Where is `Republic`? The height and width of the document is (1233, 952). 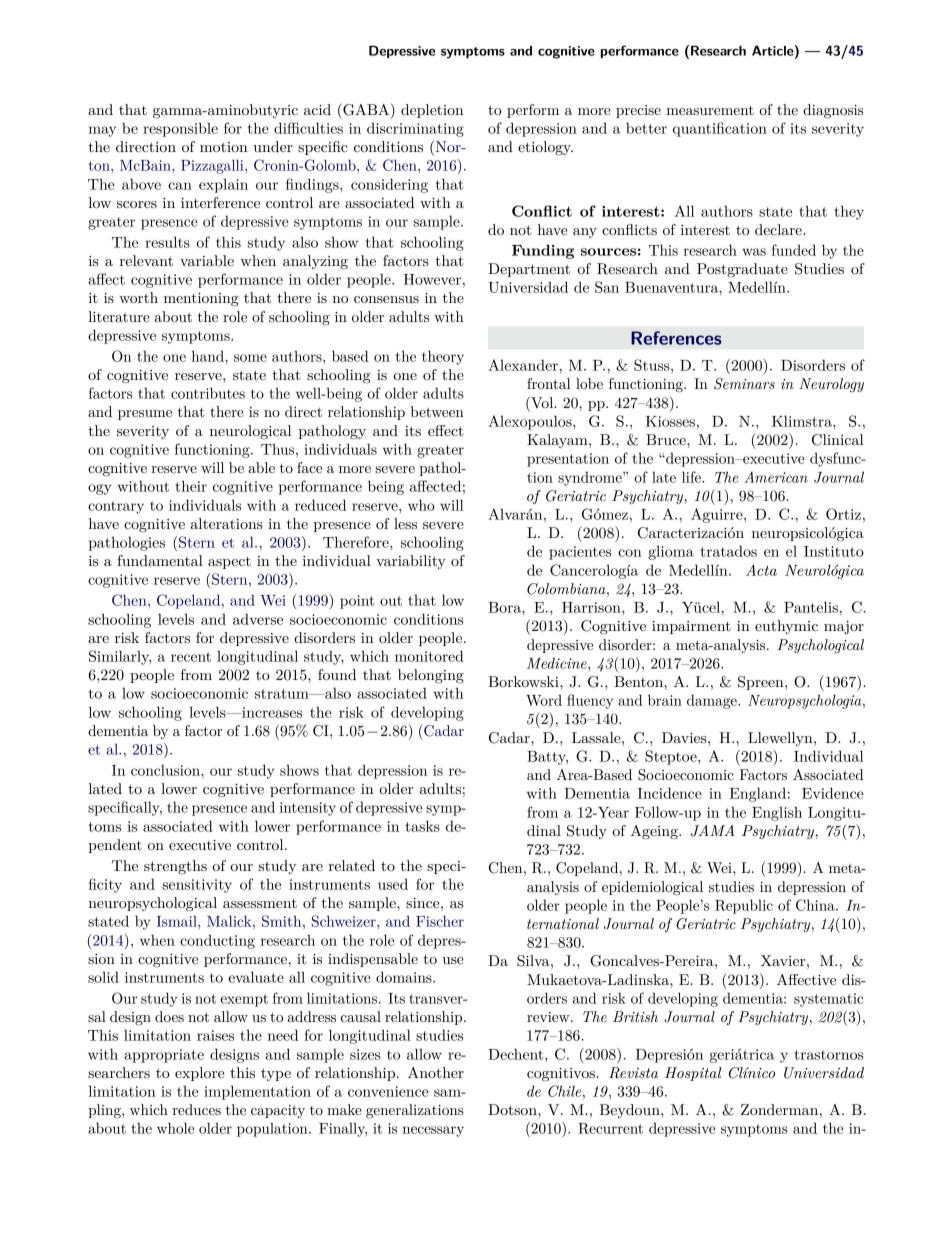 Republic is located at coordinates (744, 906).
